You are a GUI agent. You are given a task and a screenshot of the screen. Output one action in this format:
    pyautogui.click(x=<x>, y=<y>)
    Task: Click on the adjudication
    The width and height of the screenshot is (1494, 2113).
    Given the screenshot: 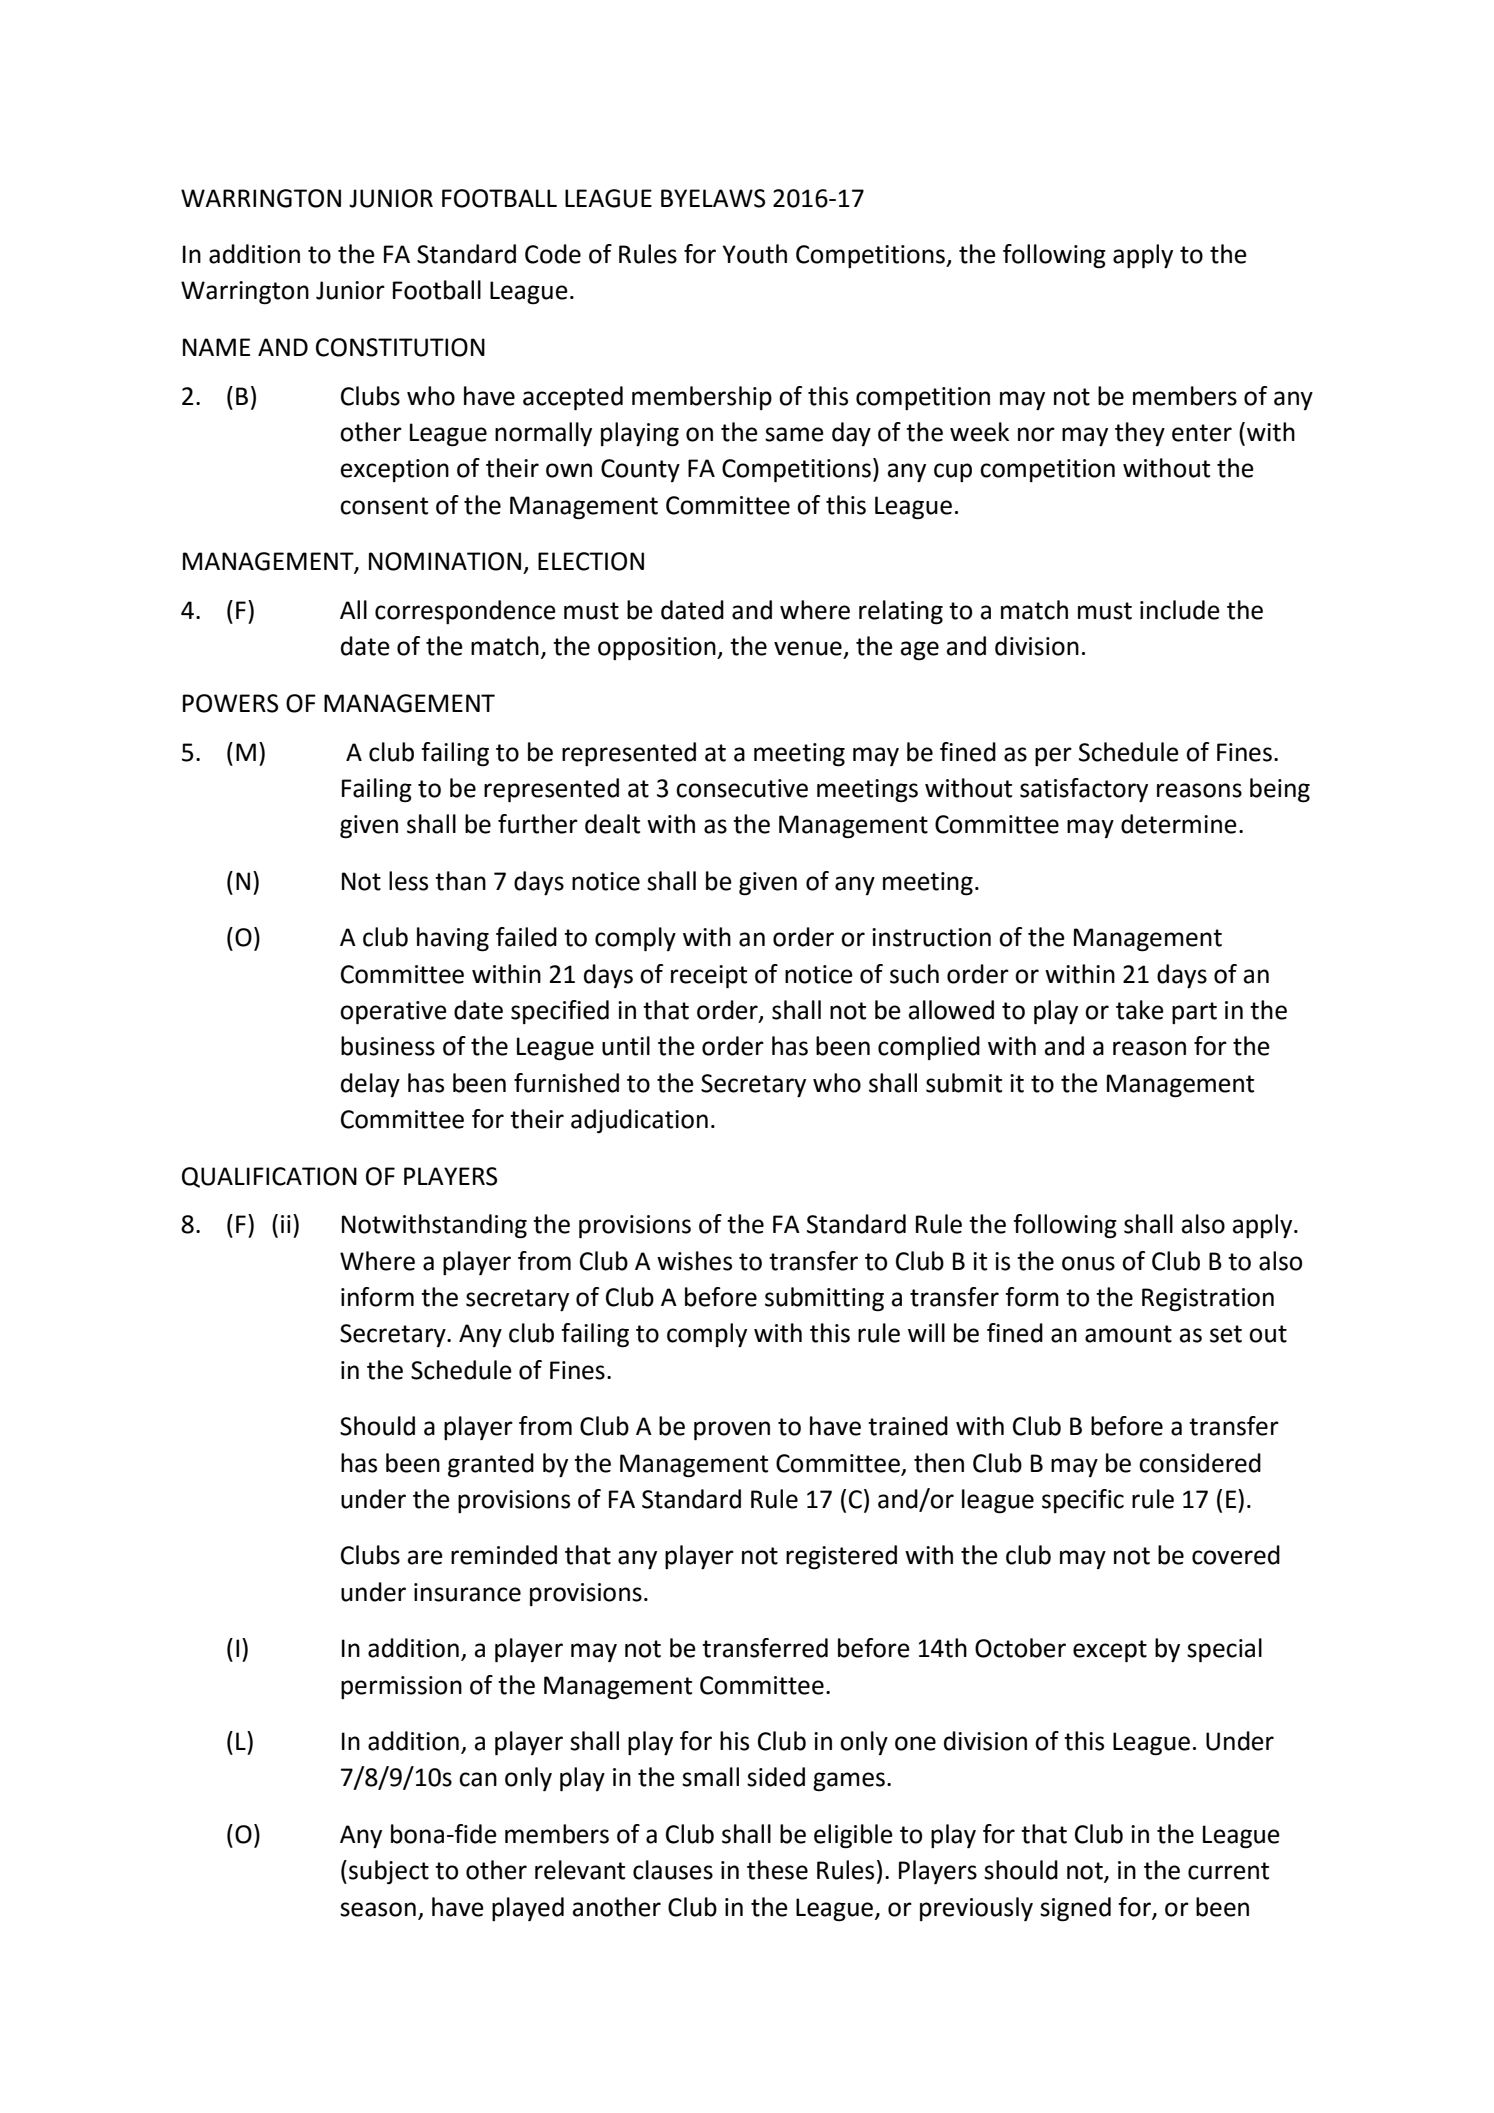 What is the action you would take?
    pyautogui.click(x=639, y=1121)
